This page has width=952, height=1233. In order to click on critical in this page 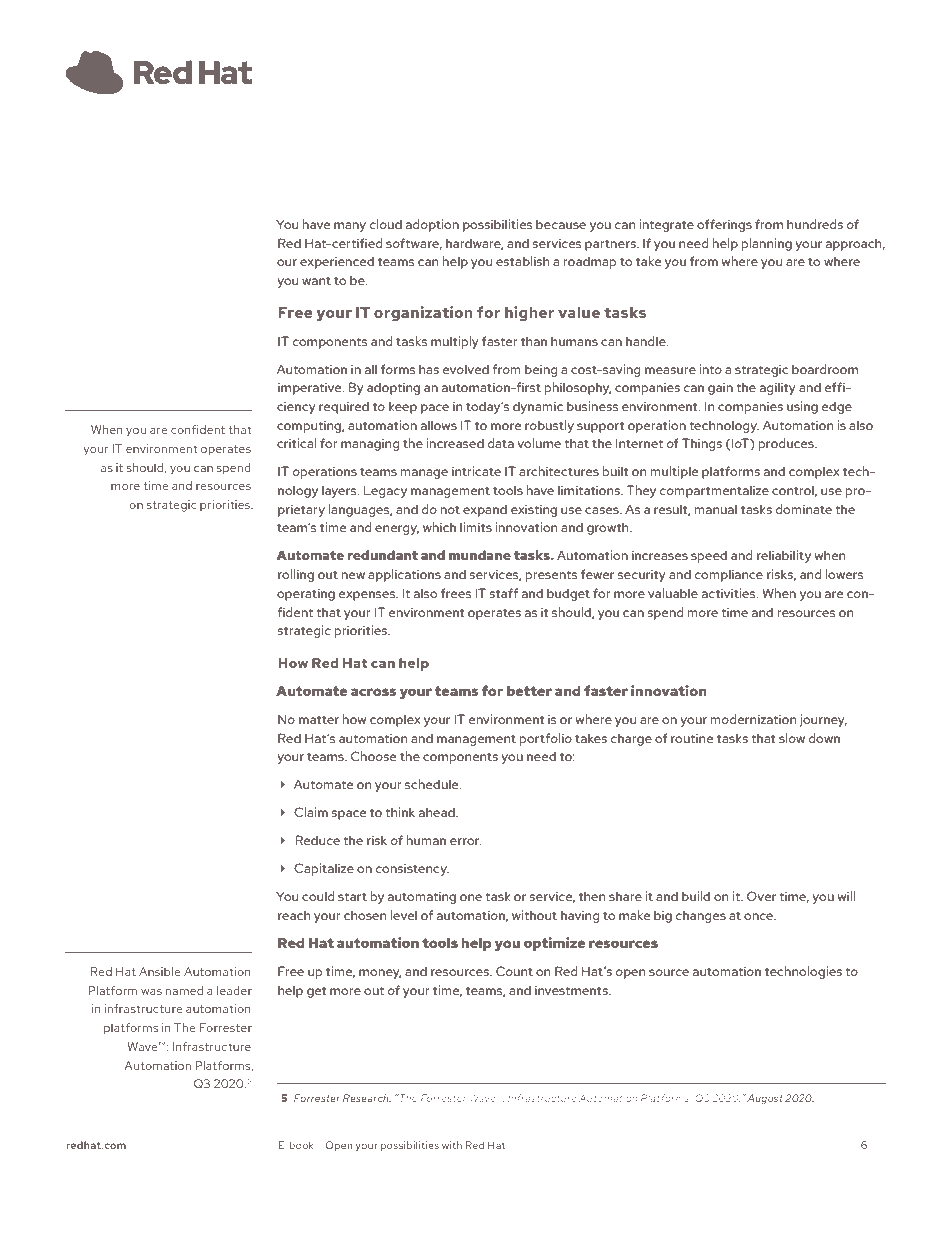, I will do `click(296, 443)`.
